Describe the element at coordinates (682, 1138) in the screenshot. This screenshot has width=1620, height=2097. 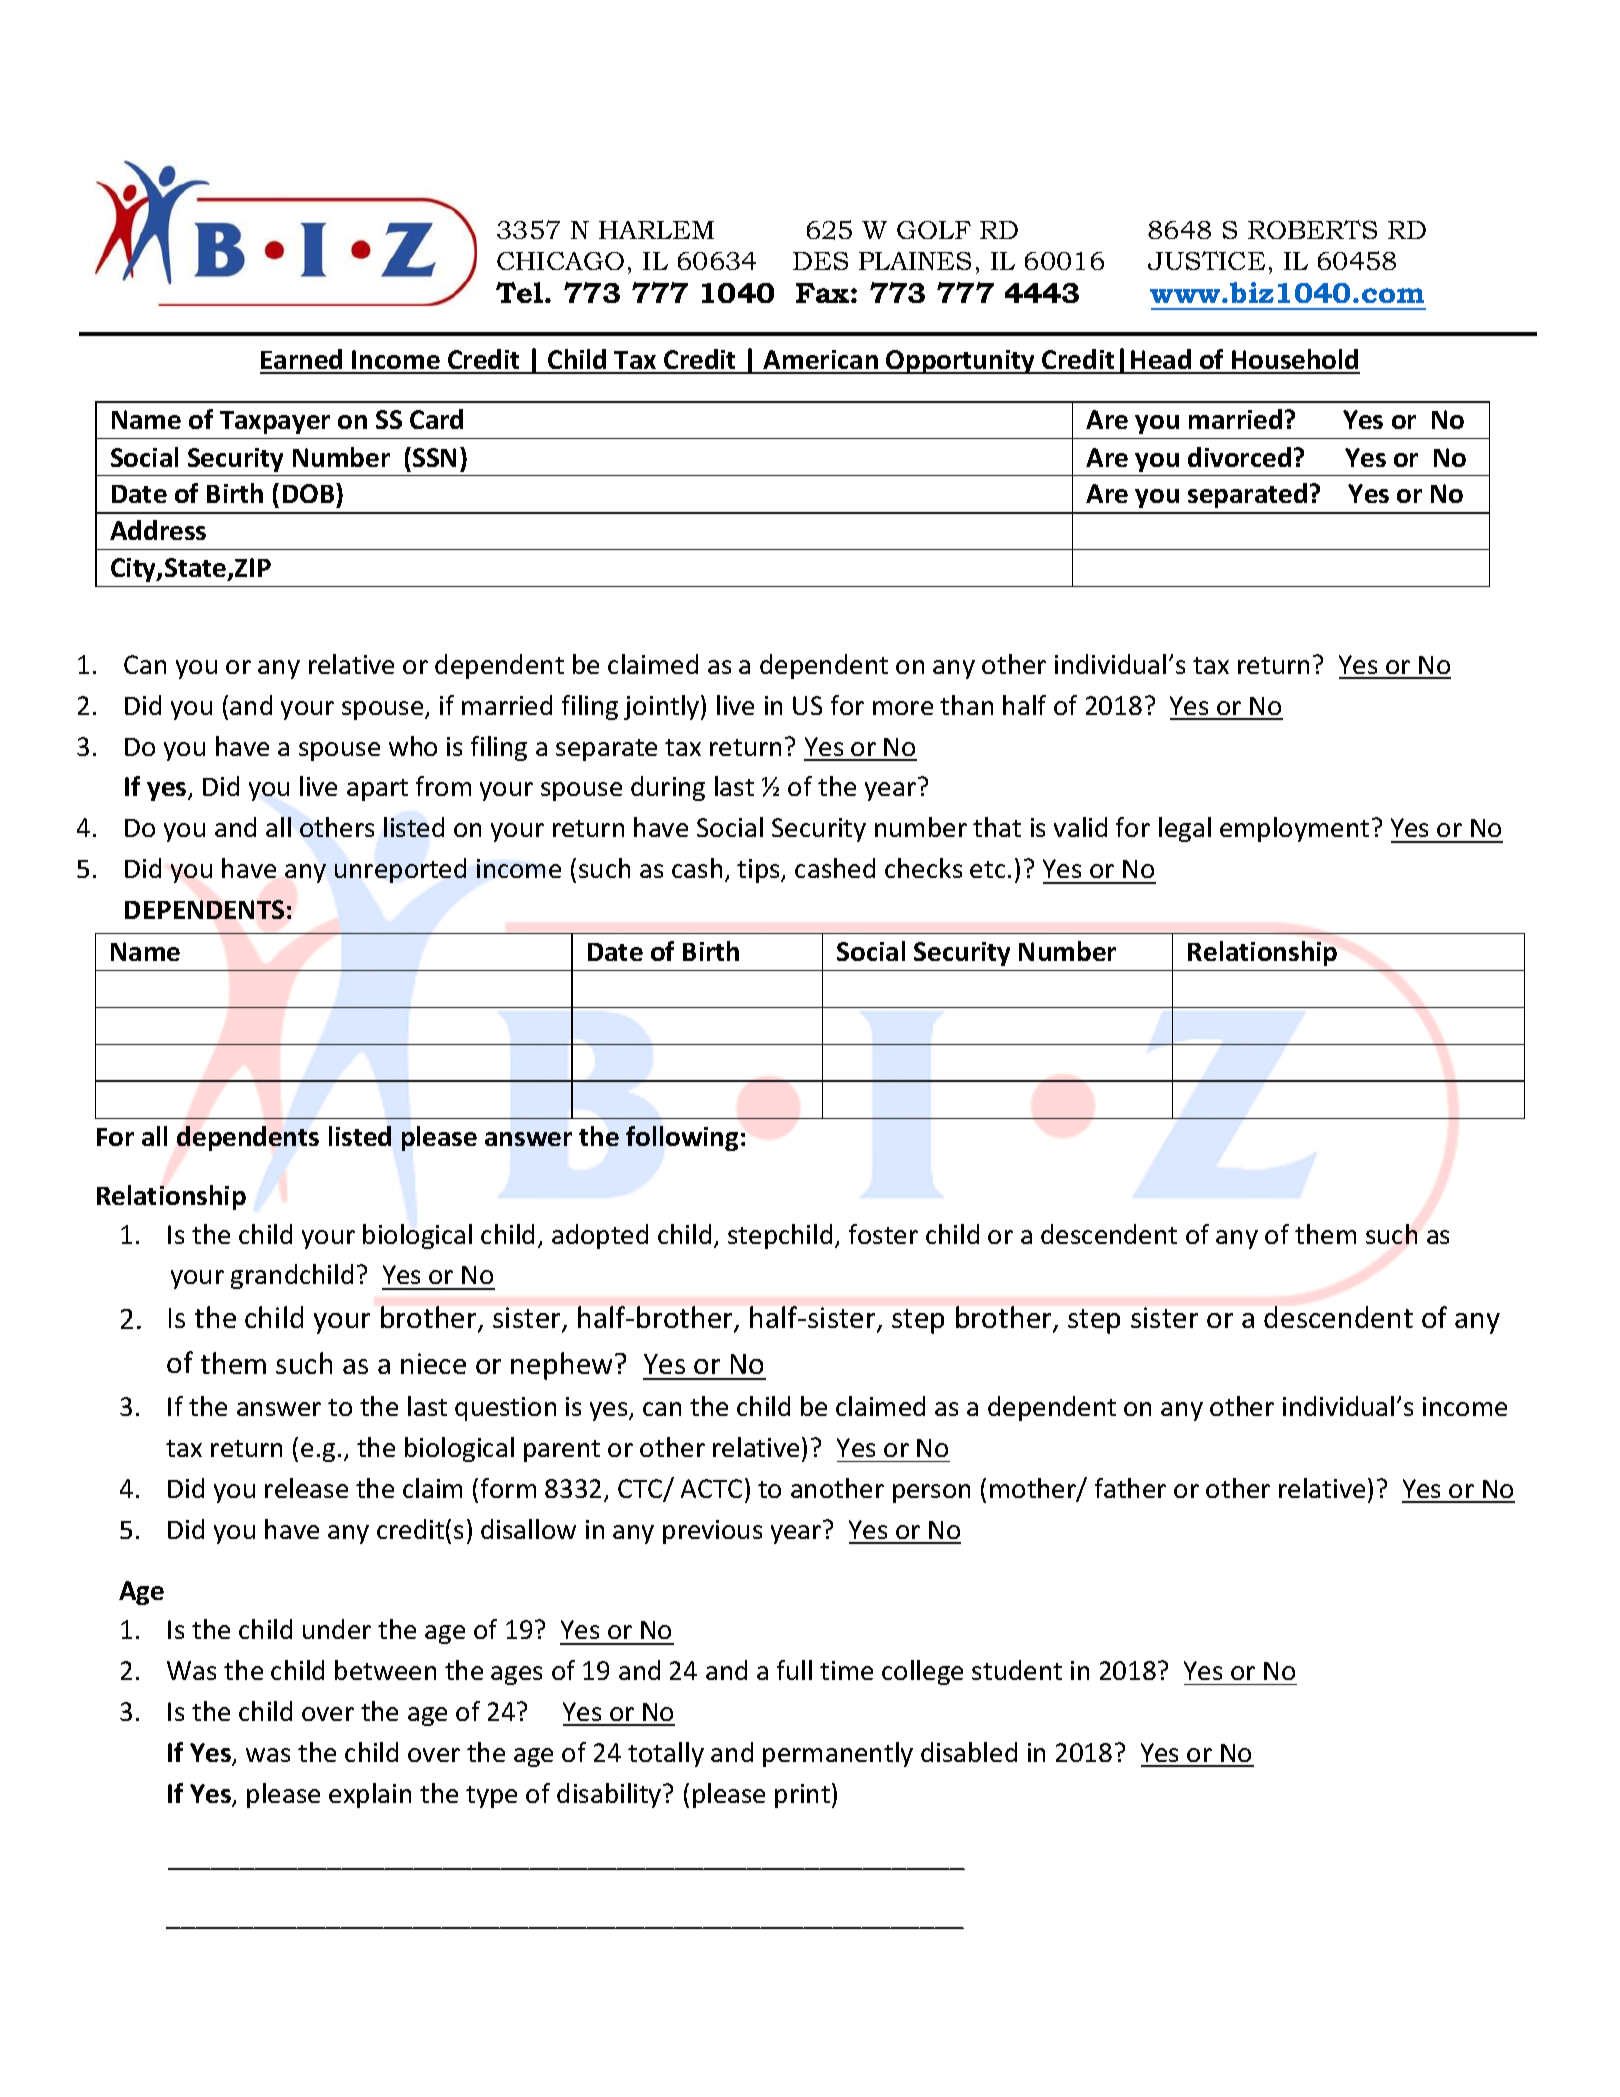
I see `following` at that location.
